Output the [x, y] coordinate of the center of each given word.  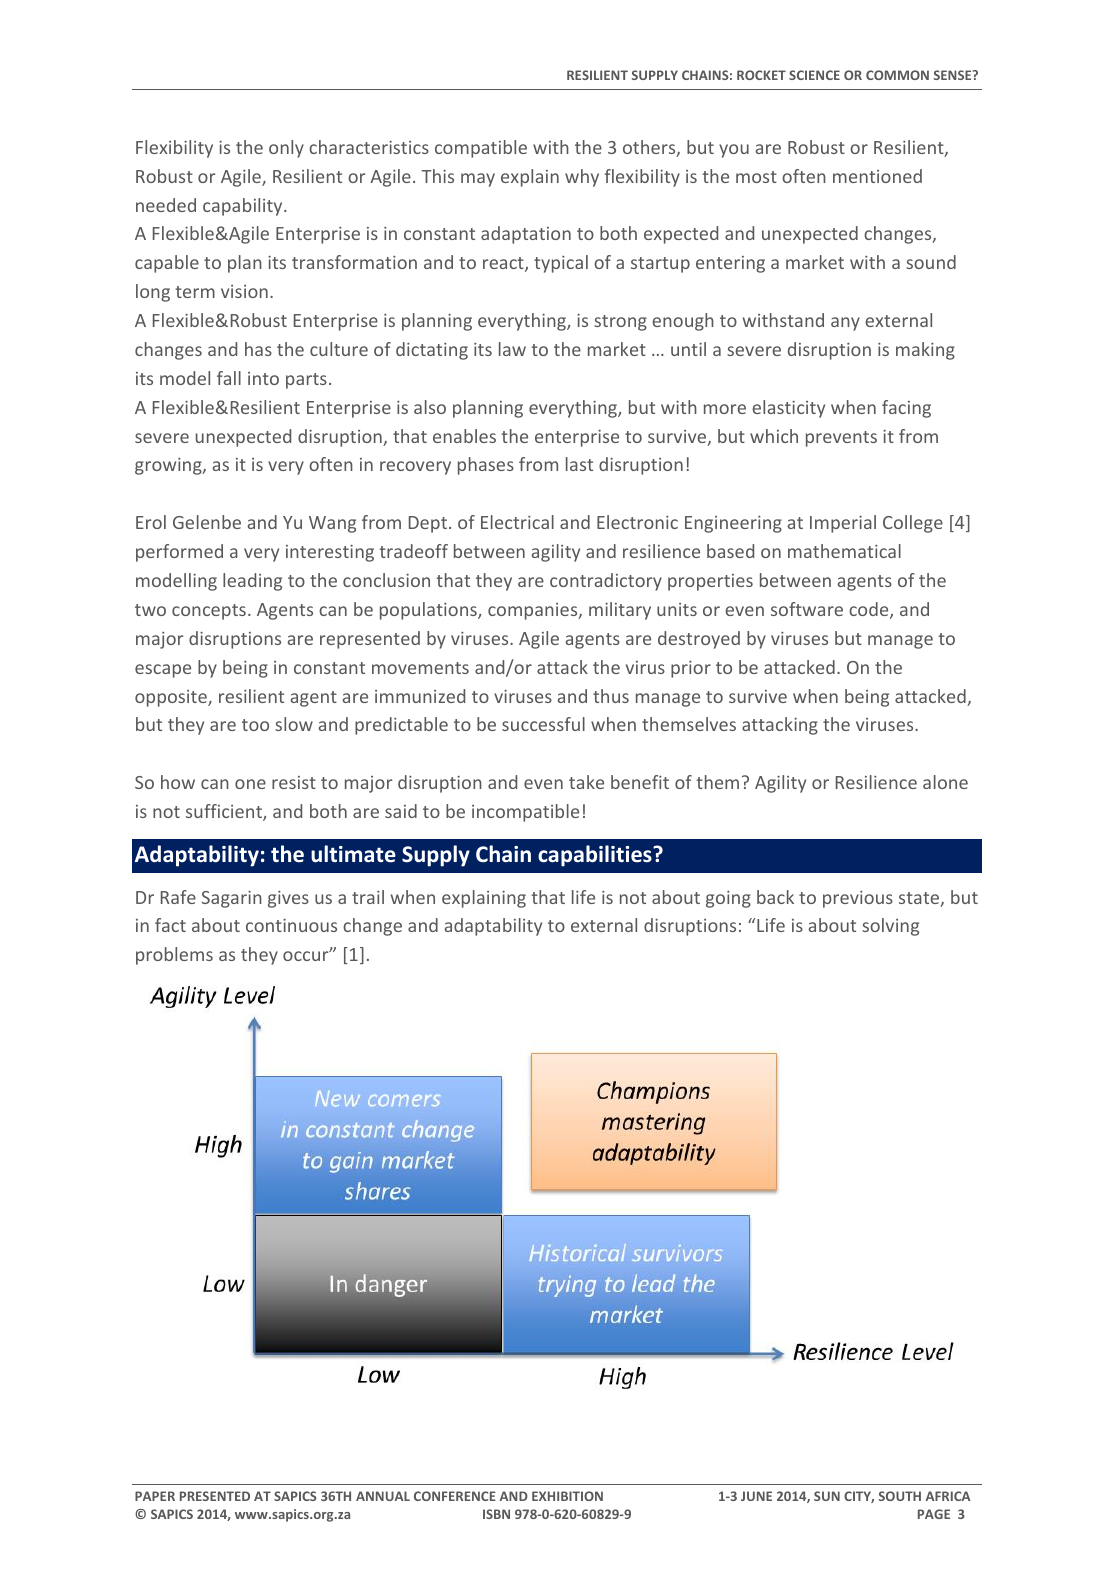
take [586, 782]
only [286, 149]
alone [945, 782]
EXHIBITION [567, 1496]
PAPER [155, 1496]
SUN [827, 1496]
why [582, 178]
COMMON [897, 75]
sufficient [225, 812]
